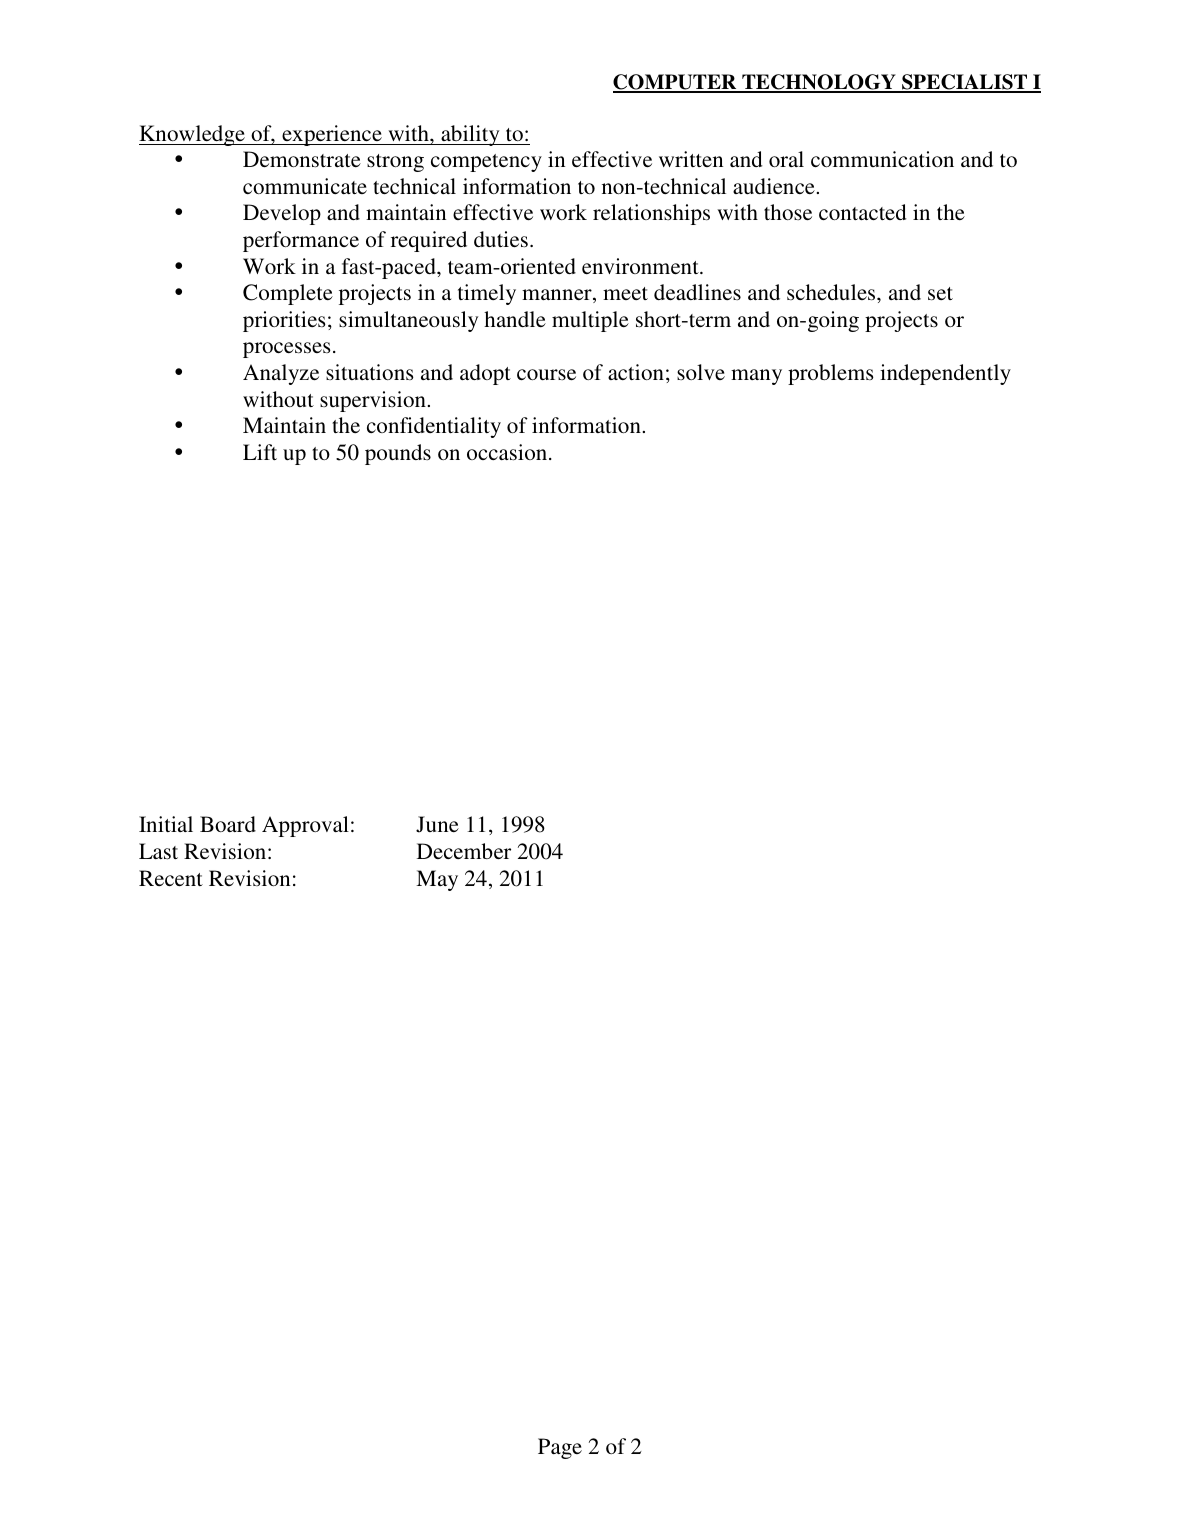 The width and height of the screenshot is (1180, 1527). I want to click on December, so click(464, 851).
